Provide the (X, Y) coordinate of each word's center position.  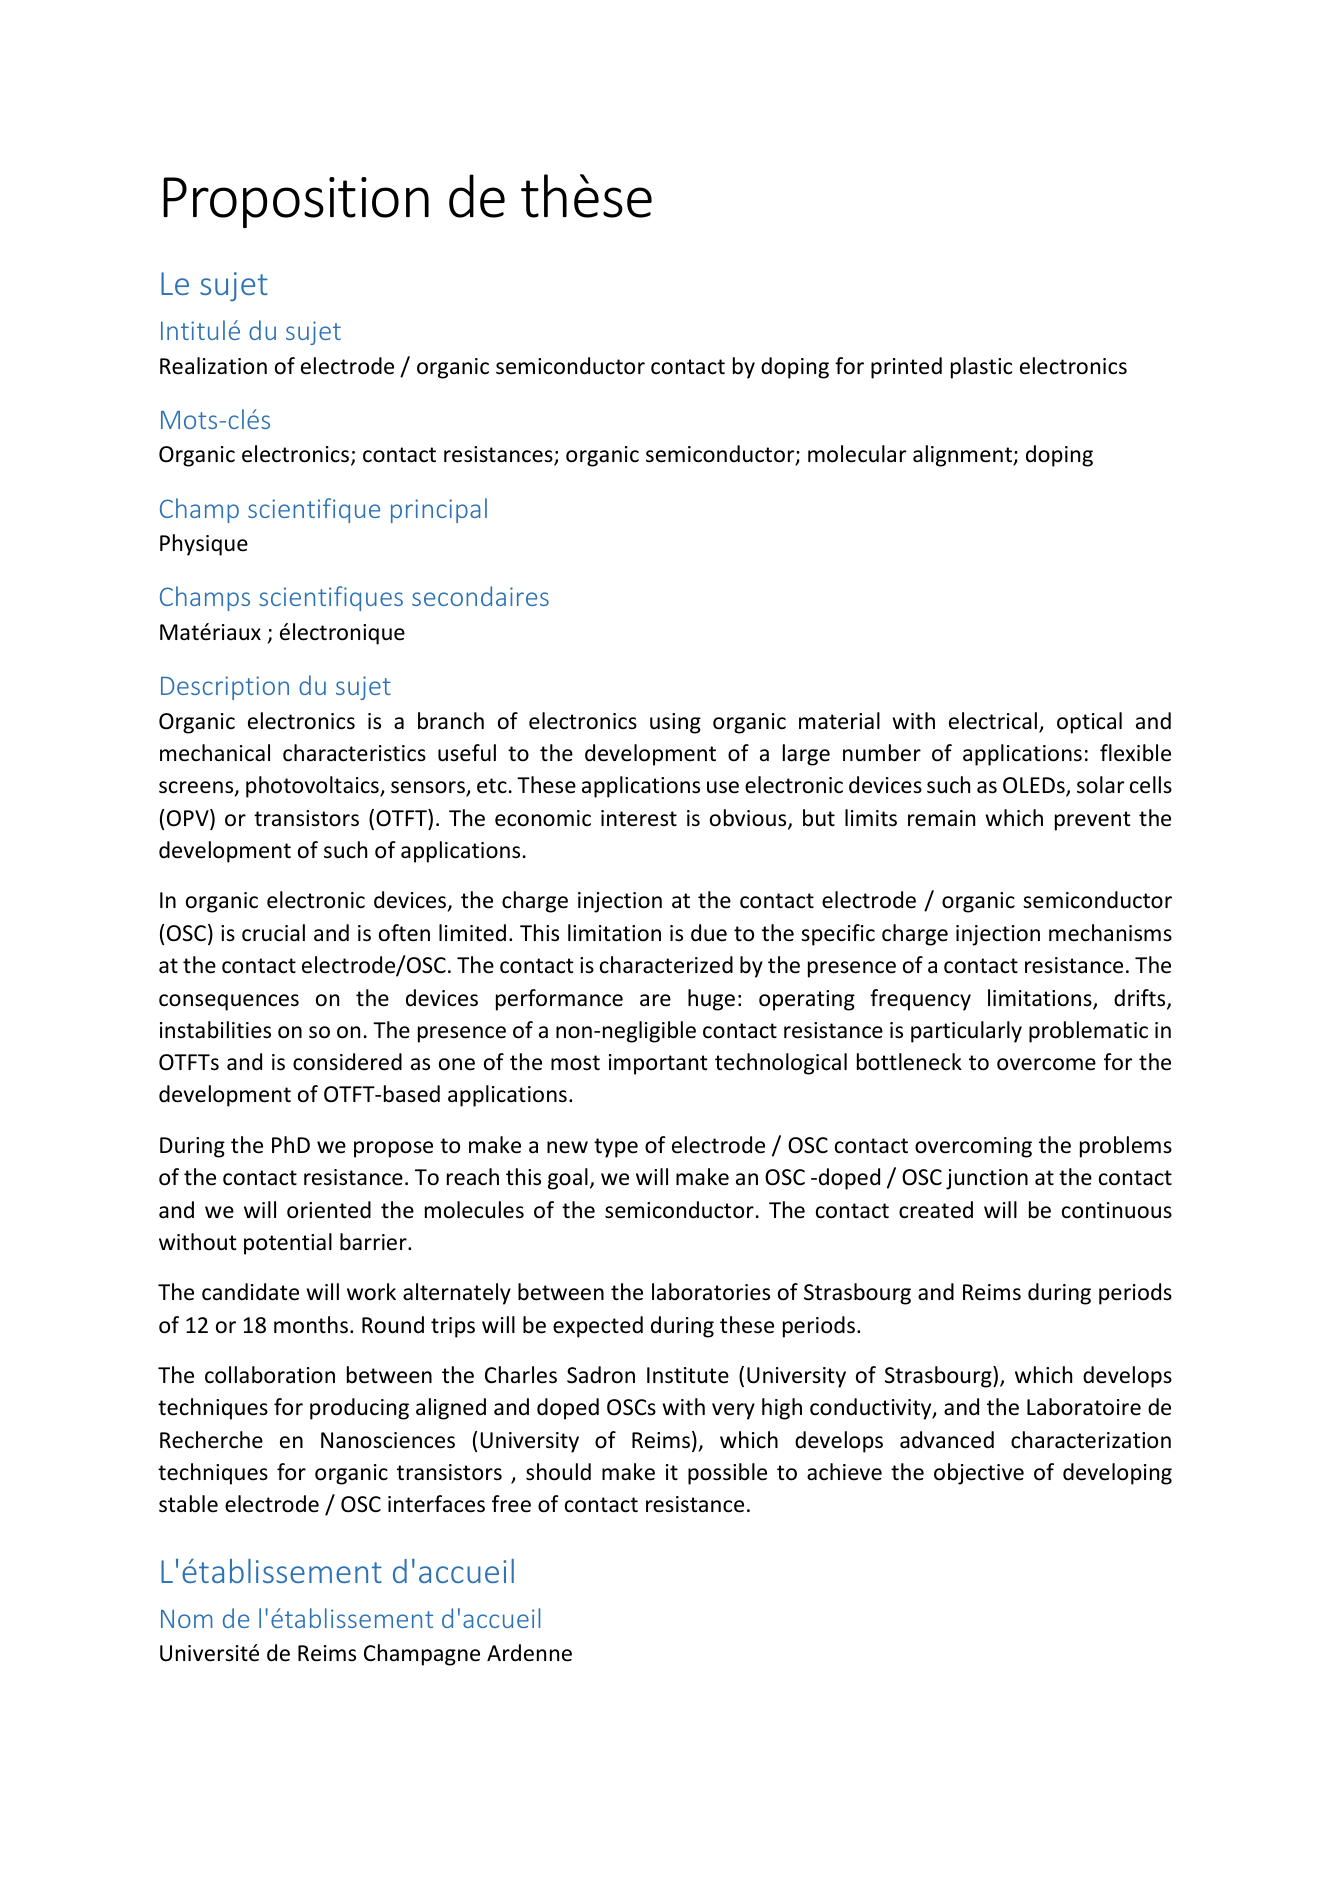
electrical (994, 722)
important (658, 1064)
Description (225, 688)
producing (359, 1409)
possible (727, 1474)
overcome (1046, 1064)
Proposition (296, 202)
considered (347, 1062)
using (675, 723)
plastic (981, 368)
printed (906, 368)
